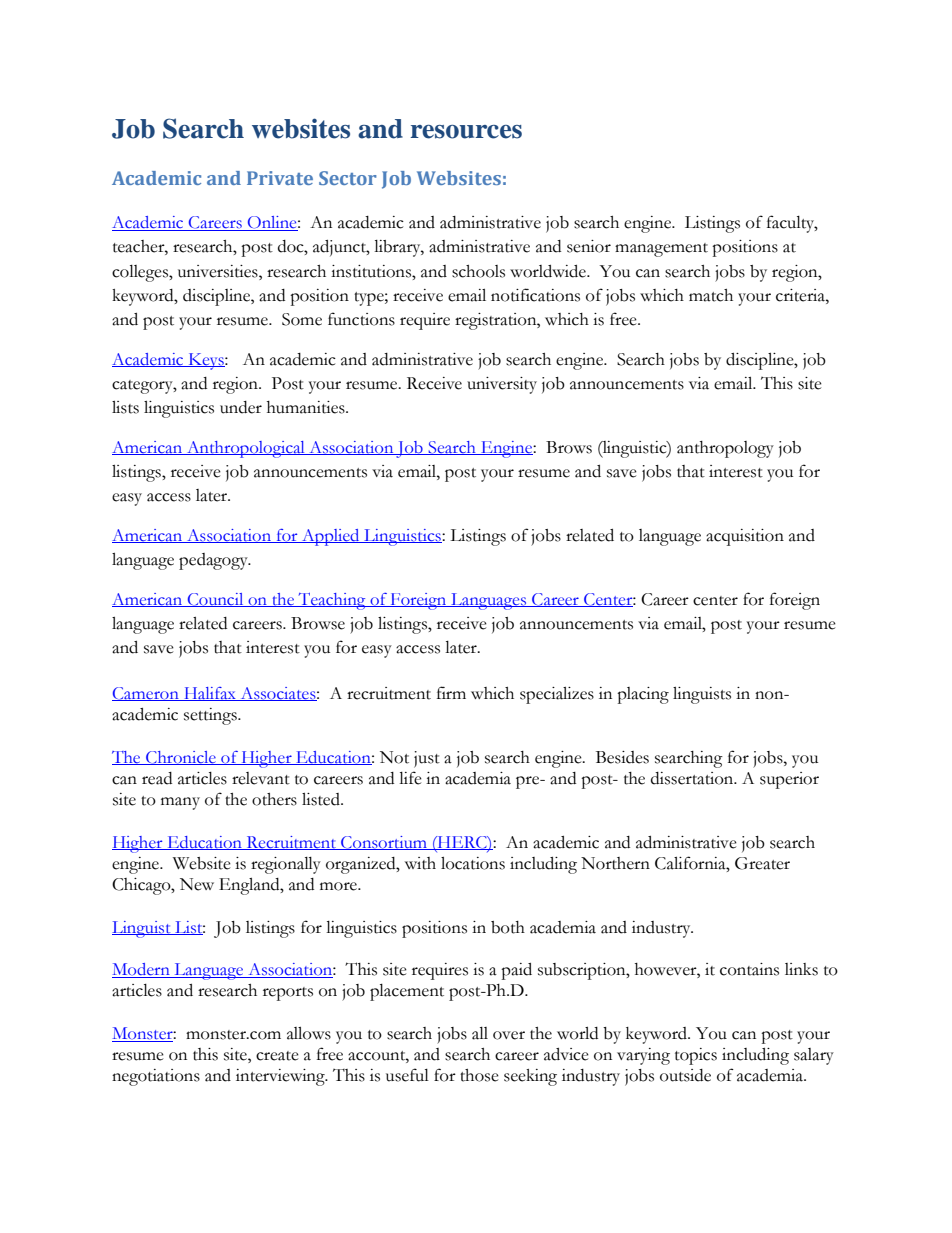 This document has height=1233, width=952. Describe the element at coordinates (197, 884) in the document. I see `New` at that location.
